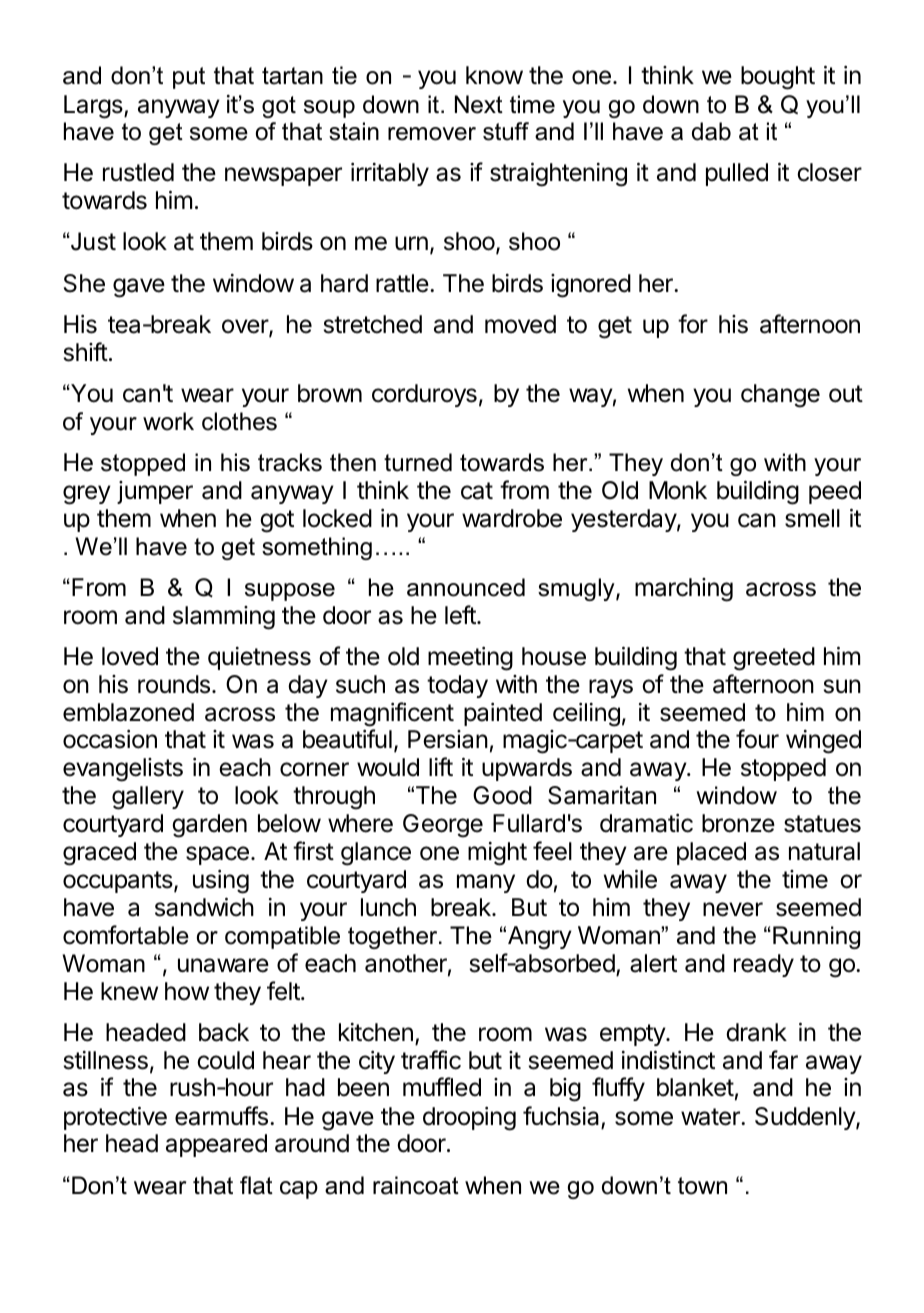 The width and height of the screenshot is (924, 1313). Describe the element at coordinates (479, 104) in the screenshot. I see `Next` at that location.
